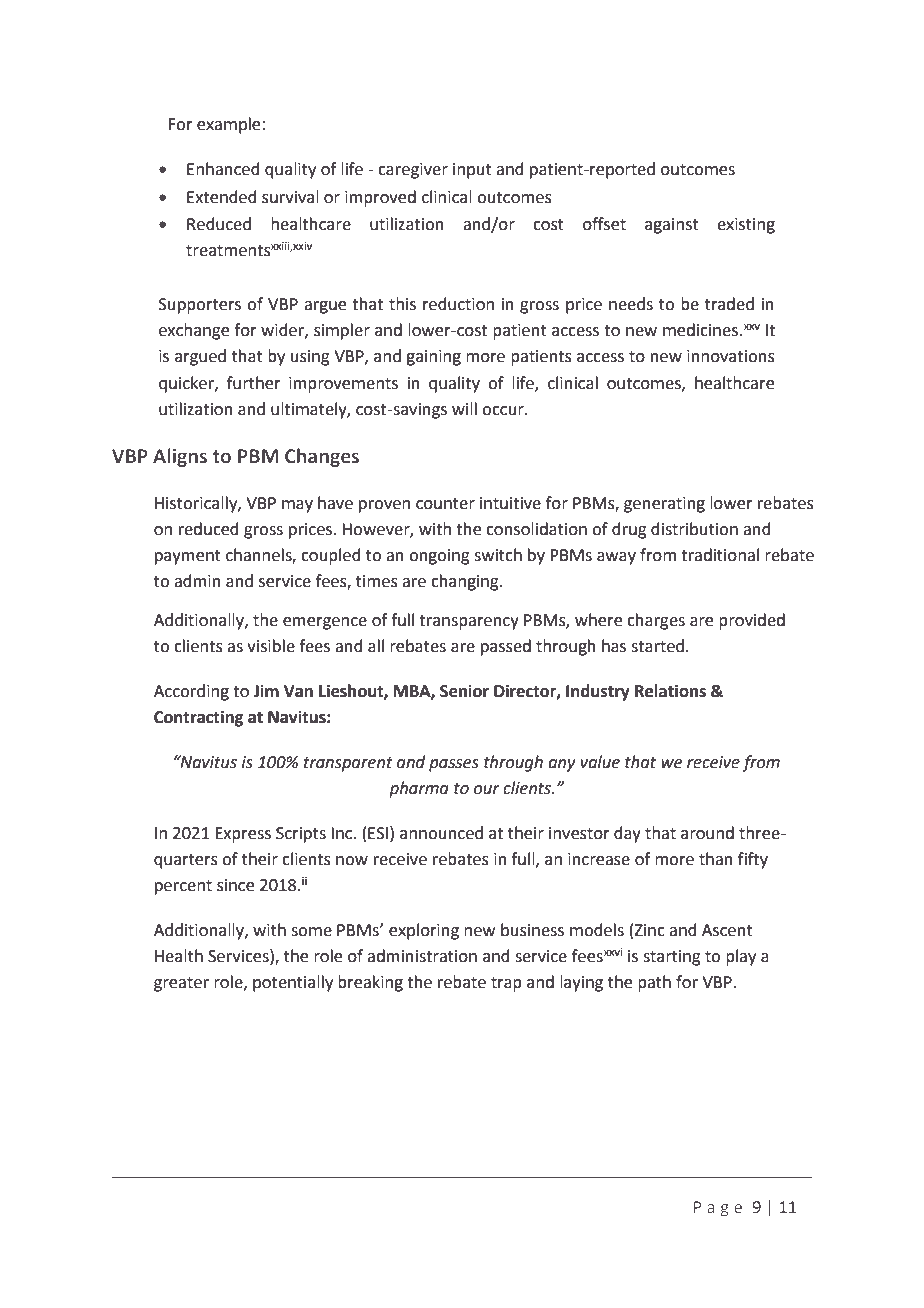 This image has height=1308, width=924. What do you see at coordinates (188, 557) in the image?
I see `payment` at bounding box center [188, 557].
